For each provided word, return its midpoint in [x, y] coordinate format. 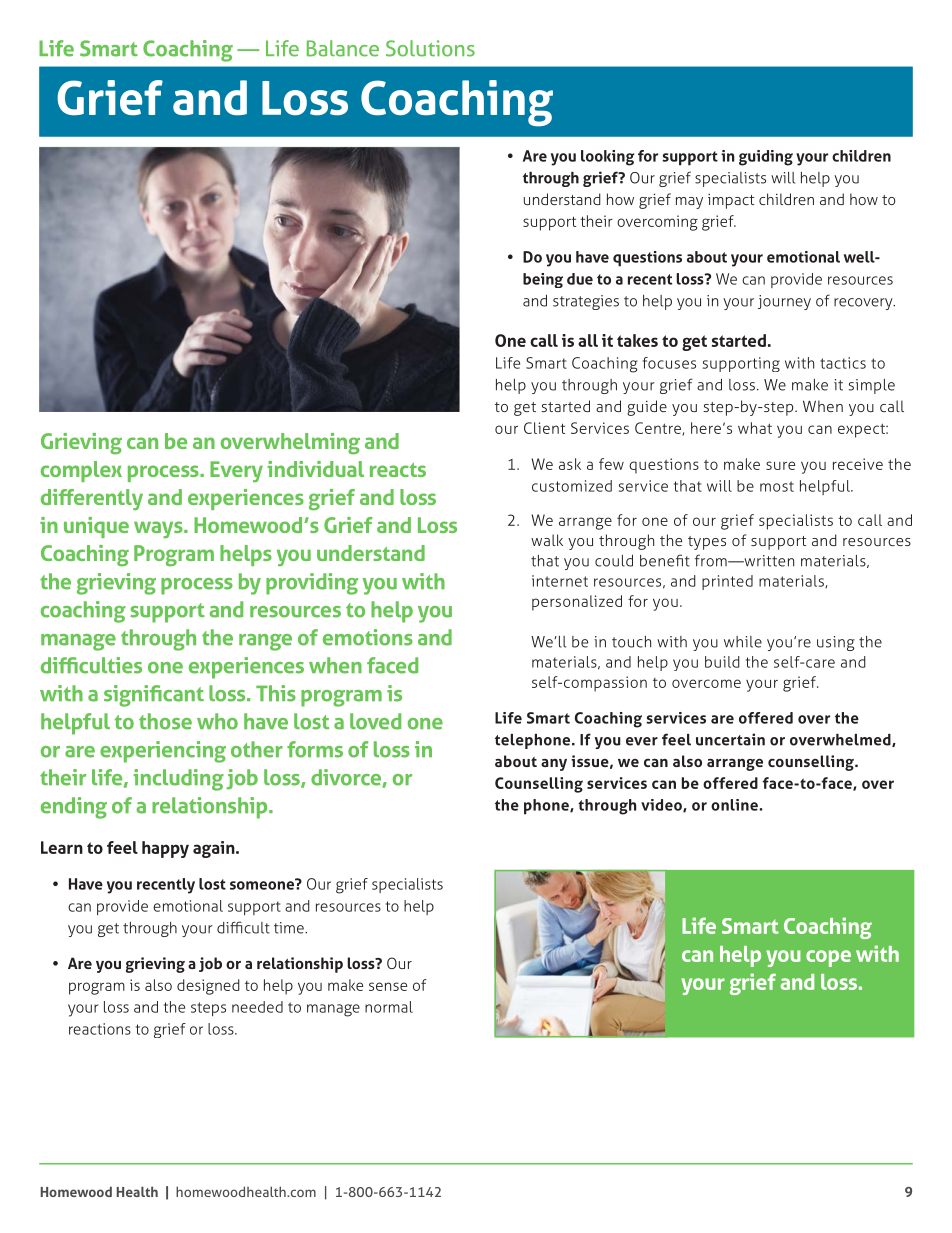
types [707, 543]
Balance [343, 48]
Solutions [430, 48]
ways [159, 530]
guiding [766, 158]
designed [208, 987]
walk [547, 540]
